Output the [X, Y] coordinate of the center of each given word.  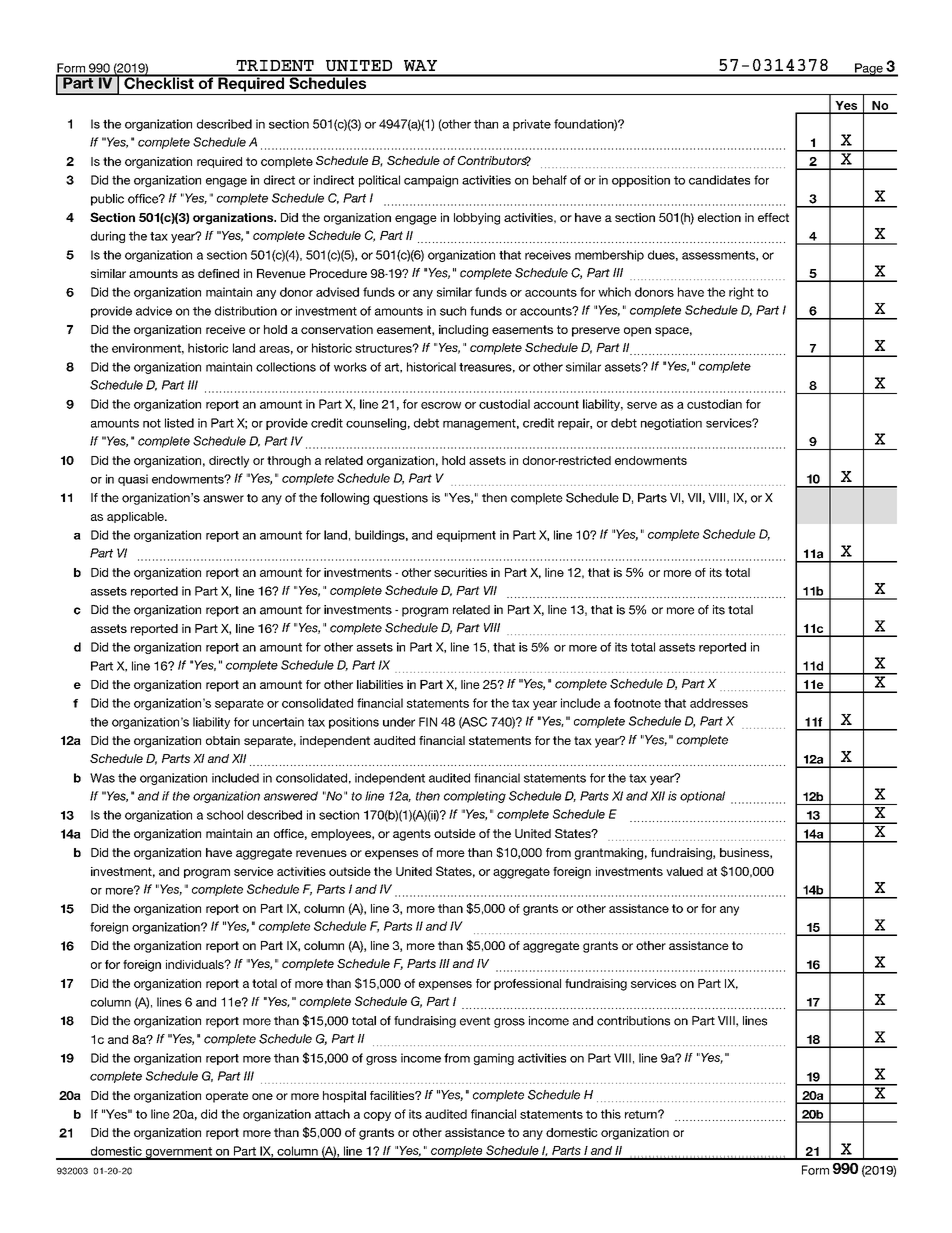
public [107, 200]
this [611, 1114]
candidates [719, 180]
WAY [420, 65]
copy [377, 1116]
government [178, 1153]
